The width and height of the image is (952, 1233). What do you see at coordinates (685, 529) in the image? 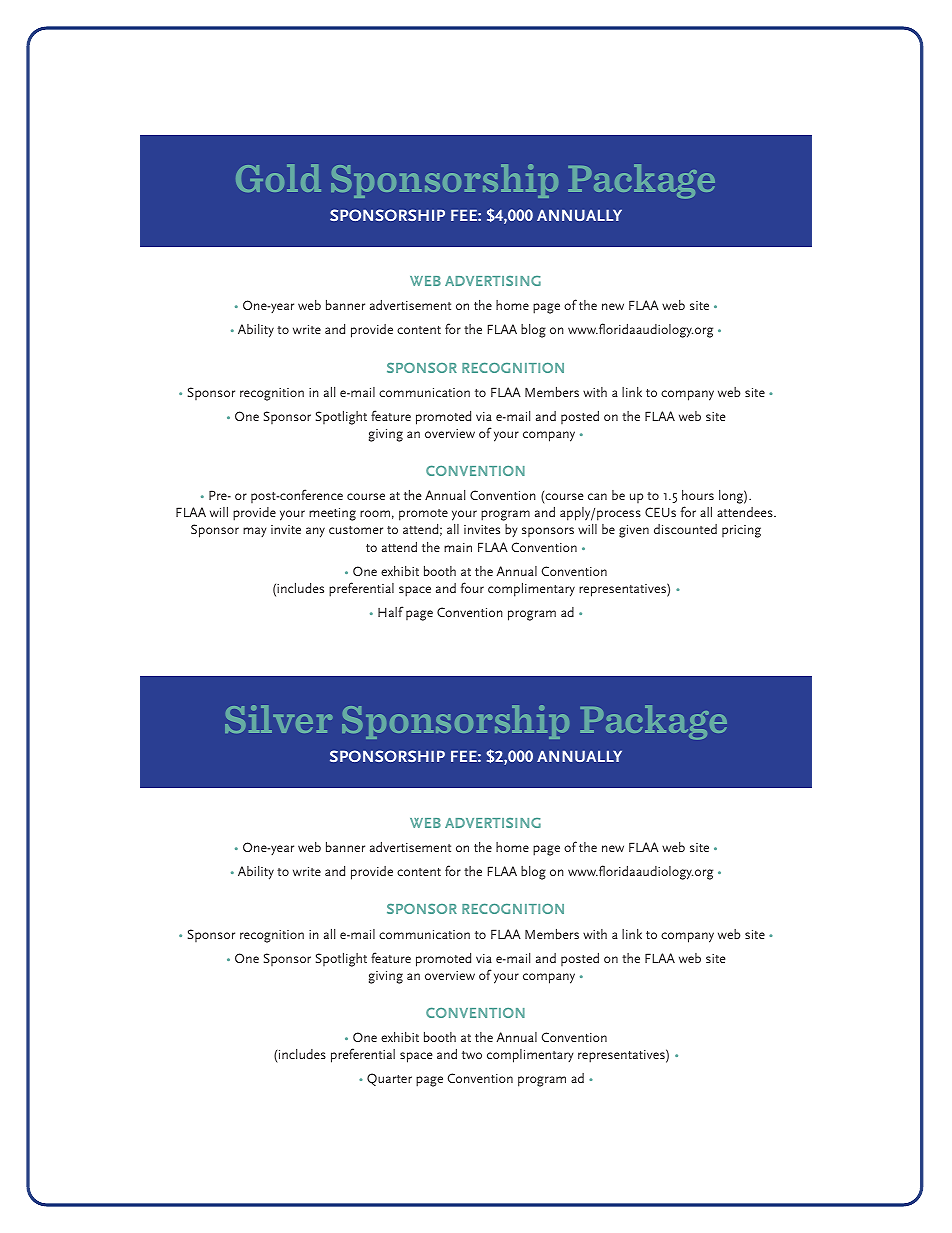
I see `discounted` at bounding box center [685, 529].
